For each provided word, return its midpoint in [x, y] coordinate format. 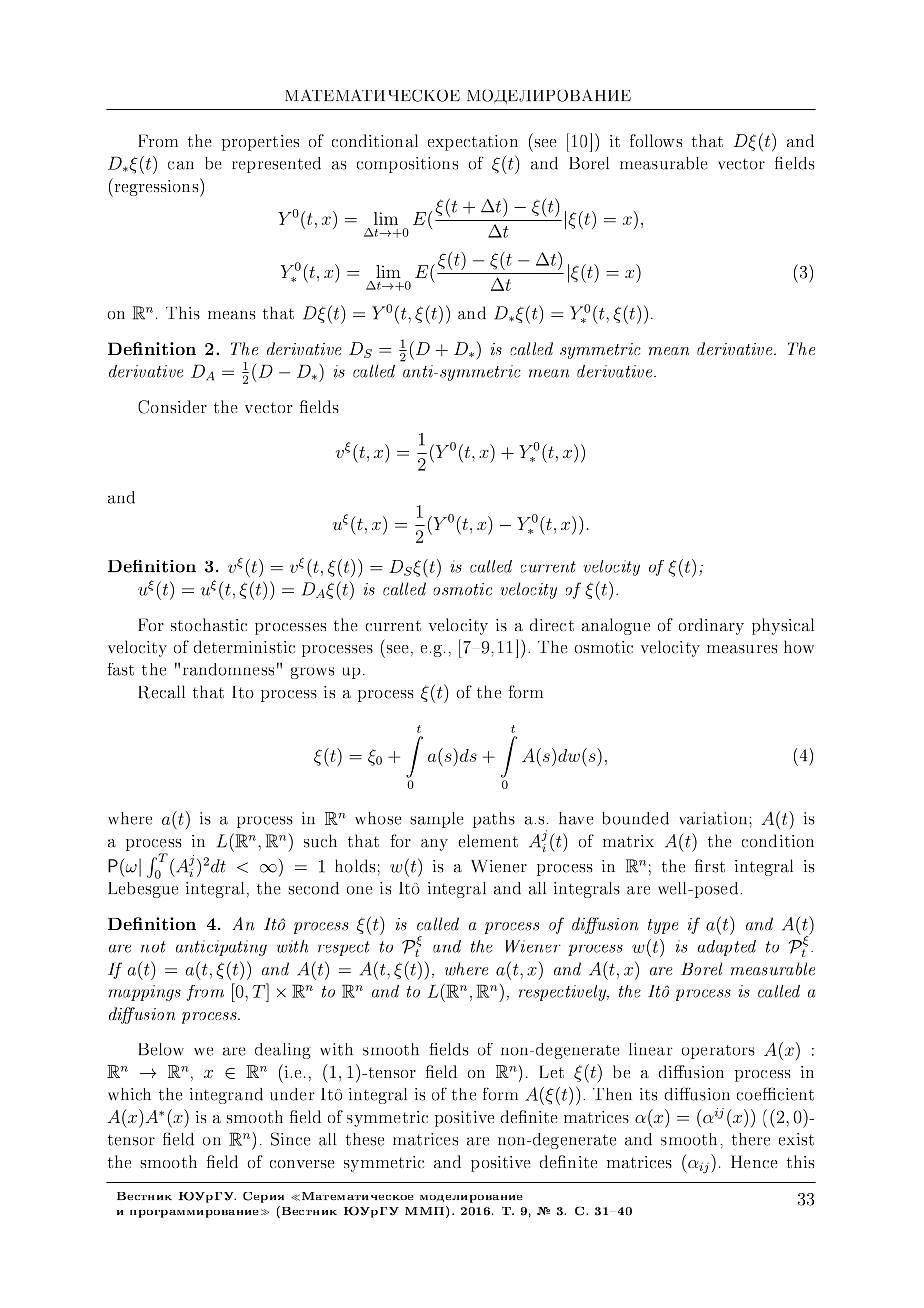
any [434, 845]
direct [552, 624]
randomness [228, 669]
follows [656, 140]
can [181, 165]
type [663, 926]
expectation [473, 143]
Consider [172, 407]
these [365, 1139]
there [751, 1139]
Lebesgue [143, 890]
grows [313, 673]
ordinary [711, 626]
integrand [226, 1096]
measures [742, 649]
